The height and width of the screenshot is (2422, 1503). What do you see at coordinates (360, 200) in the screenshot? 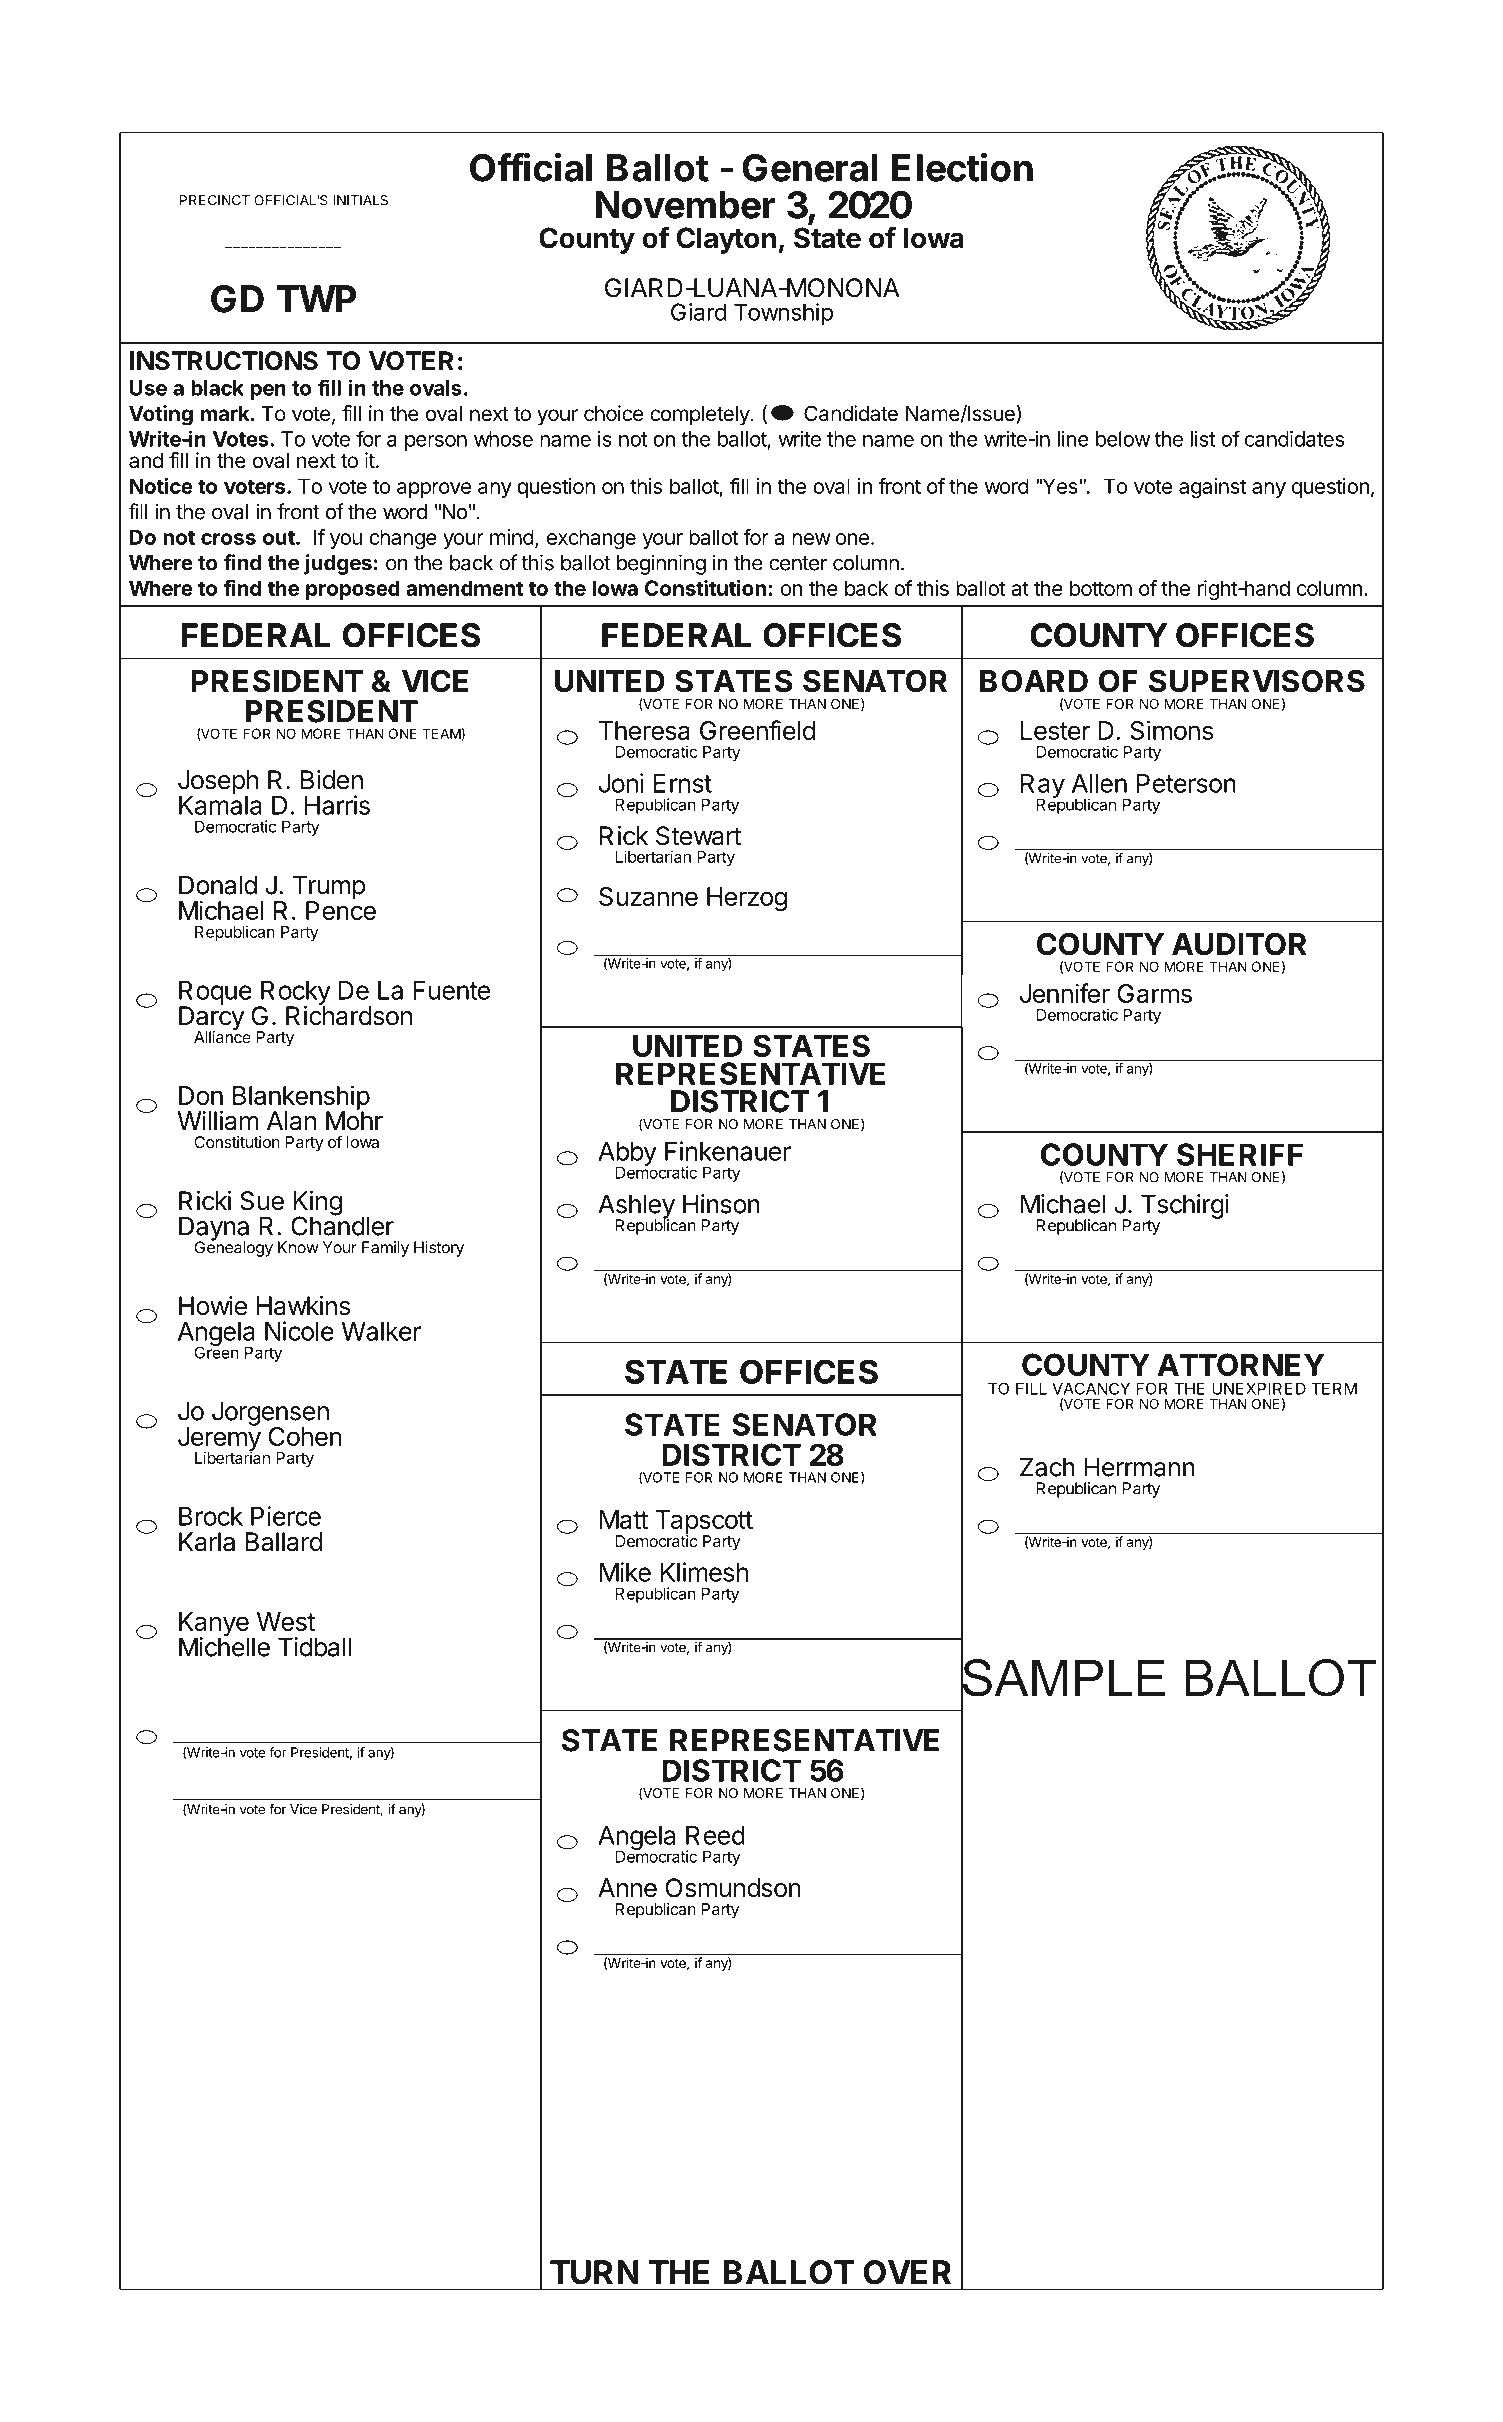
I see `INITIALS` at bounding box center [360, 200].
